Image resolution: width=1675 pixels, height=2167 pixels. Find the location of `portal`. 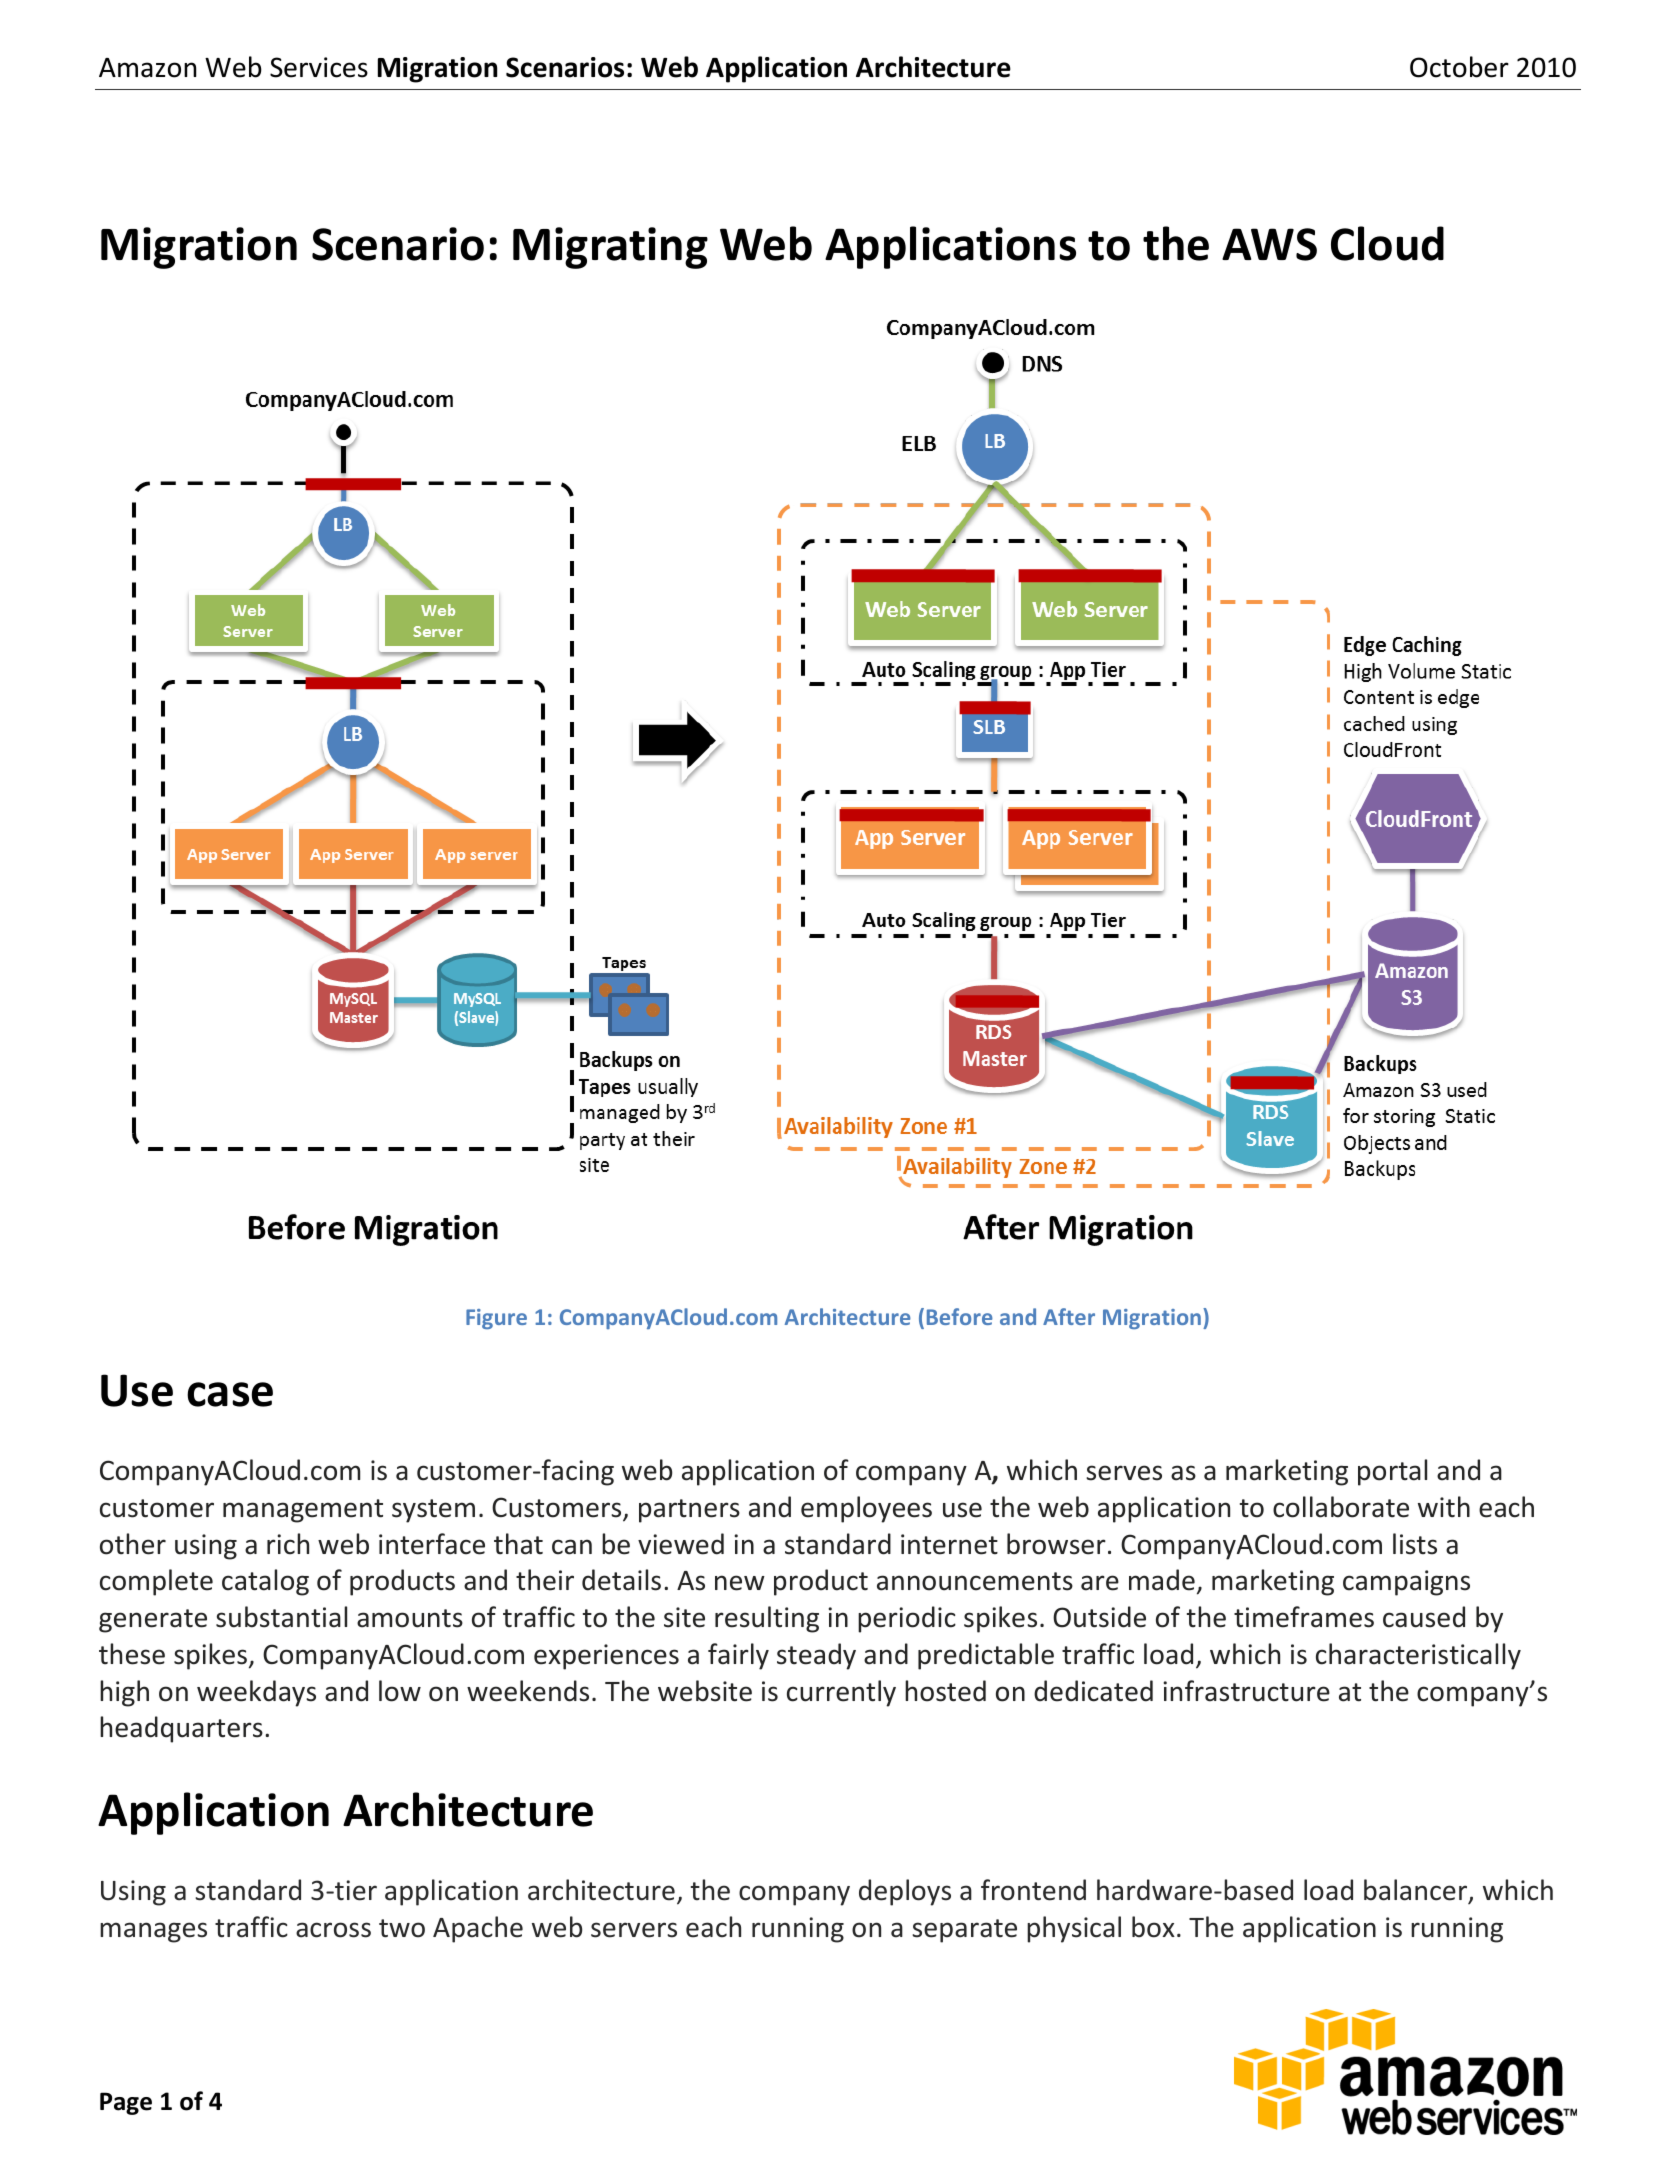

portal is located at coordinates (1392, 1472).
